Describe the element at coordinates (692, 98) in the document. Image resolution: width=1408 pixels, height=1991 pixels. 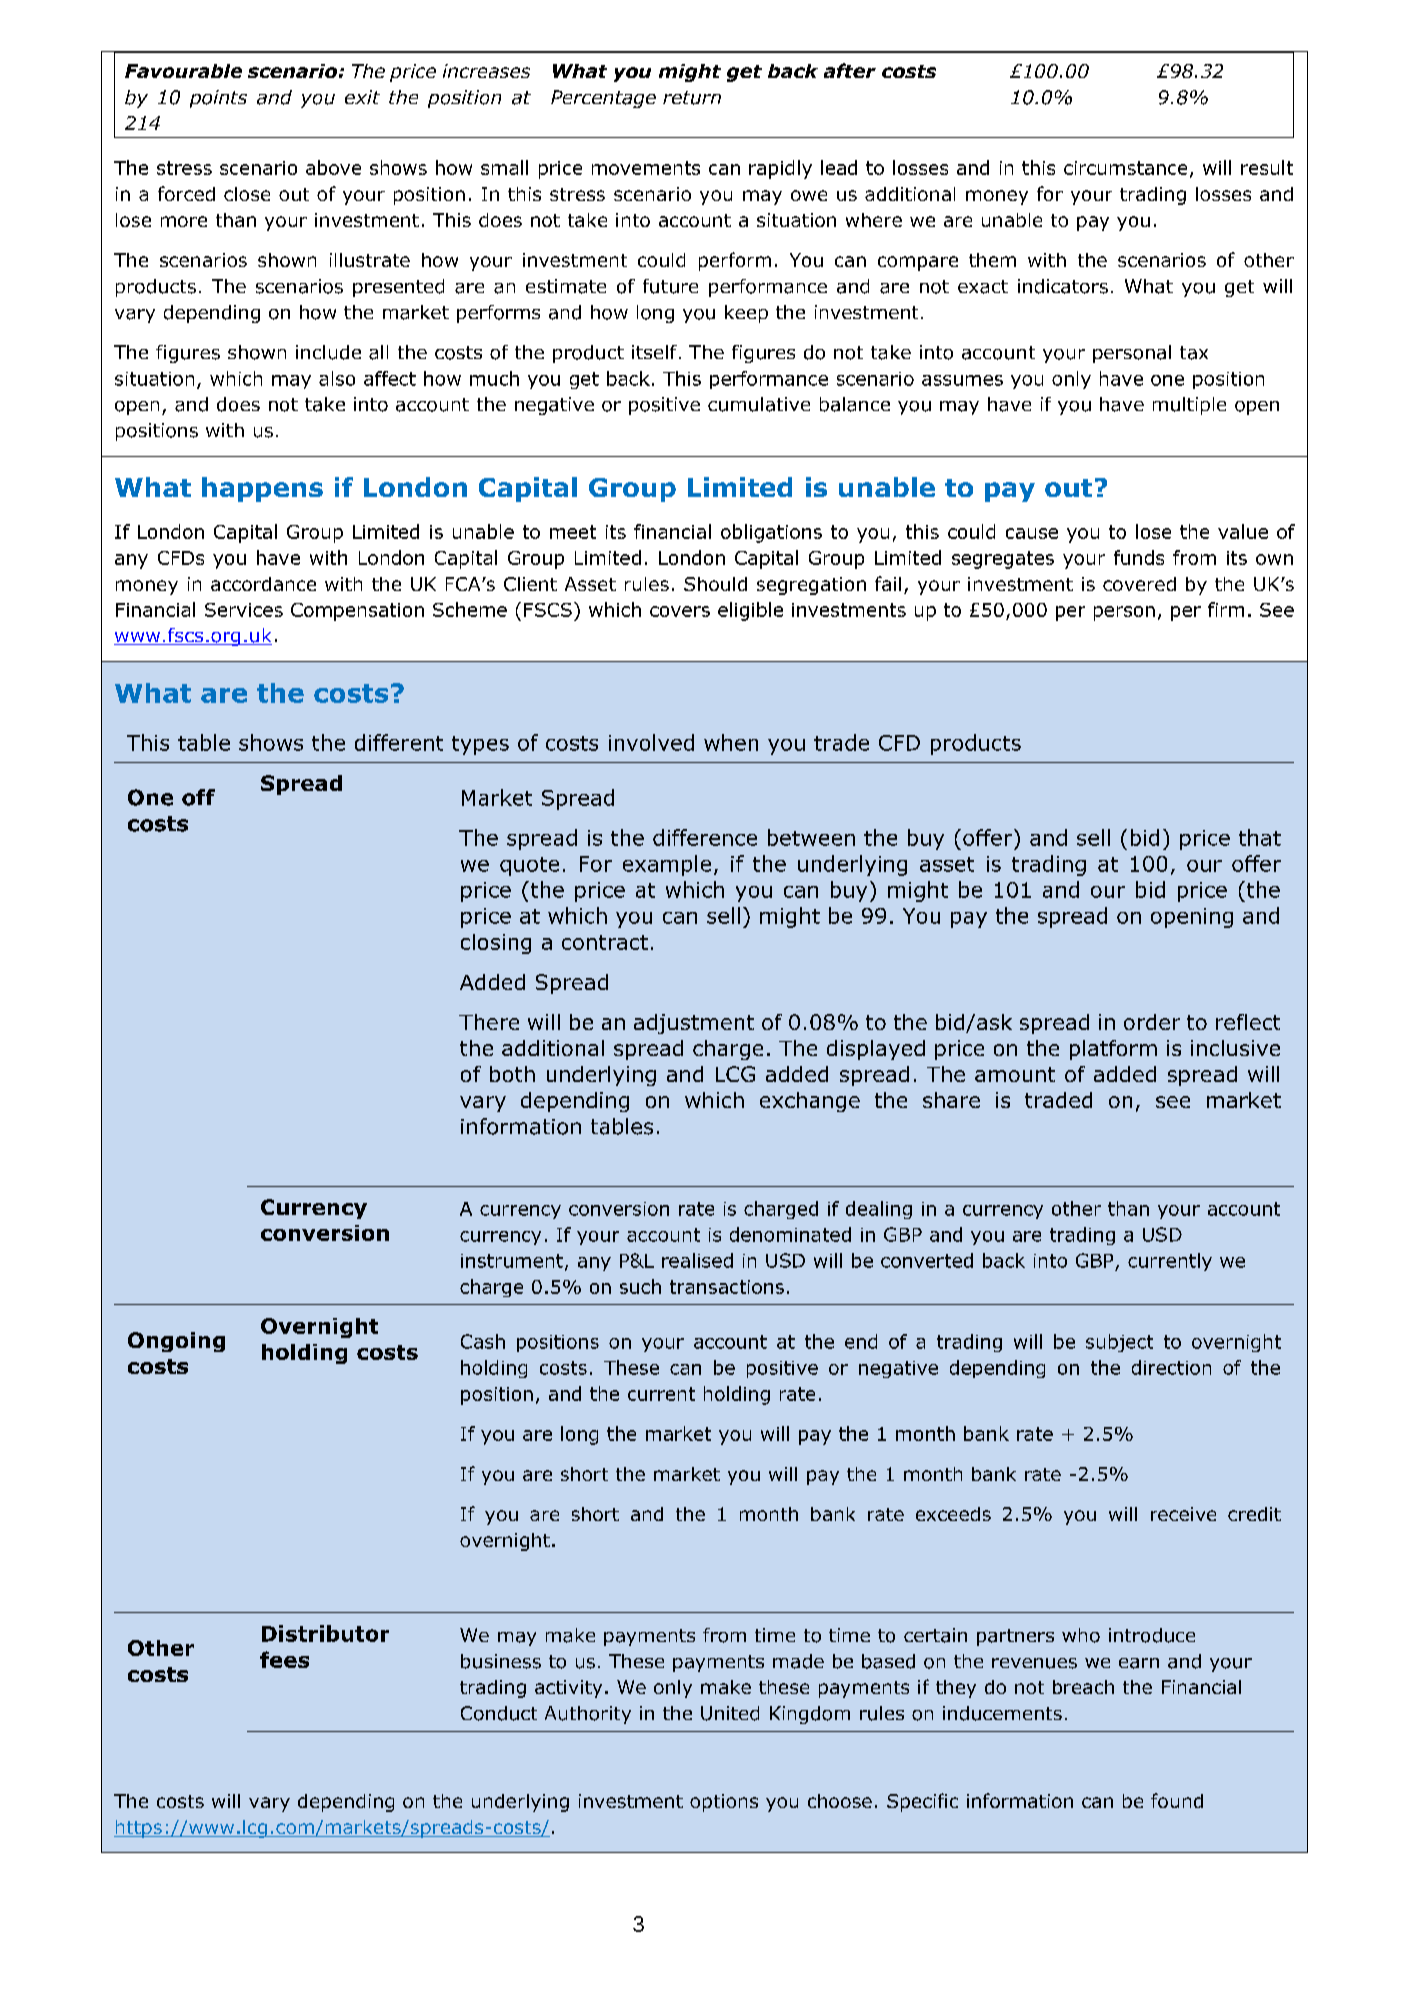
I see `return` at that location.
